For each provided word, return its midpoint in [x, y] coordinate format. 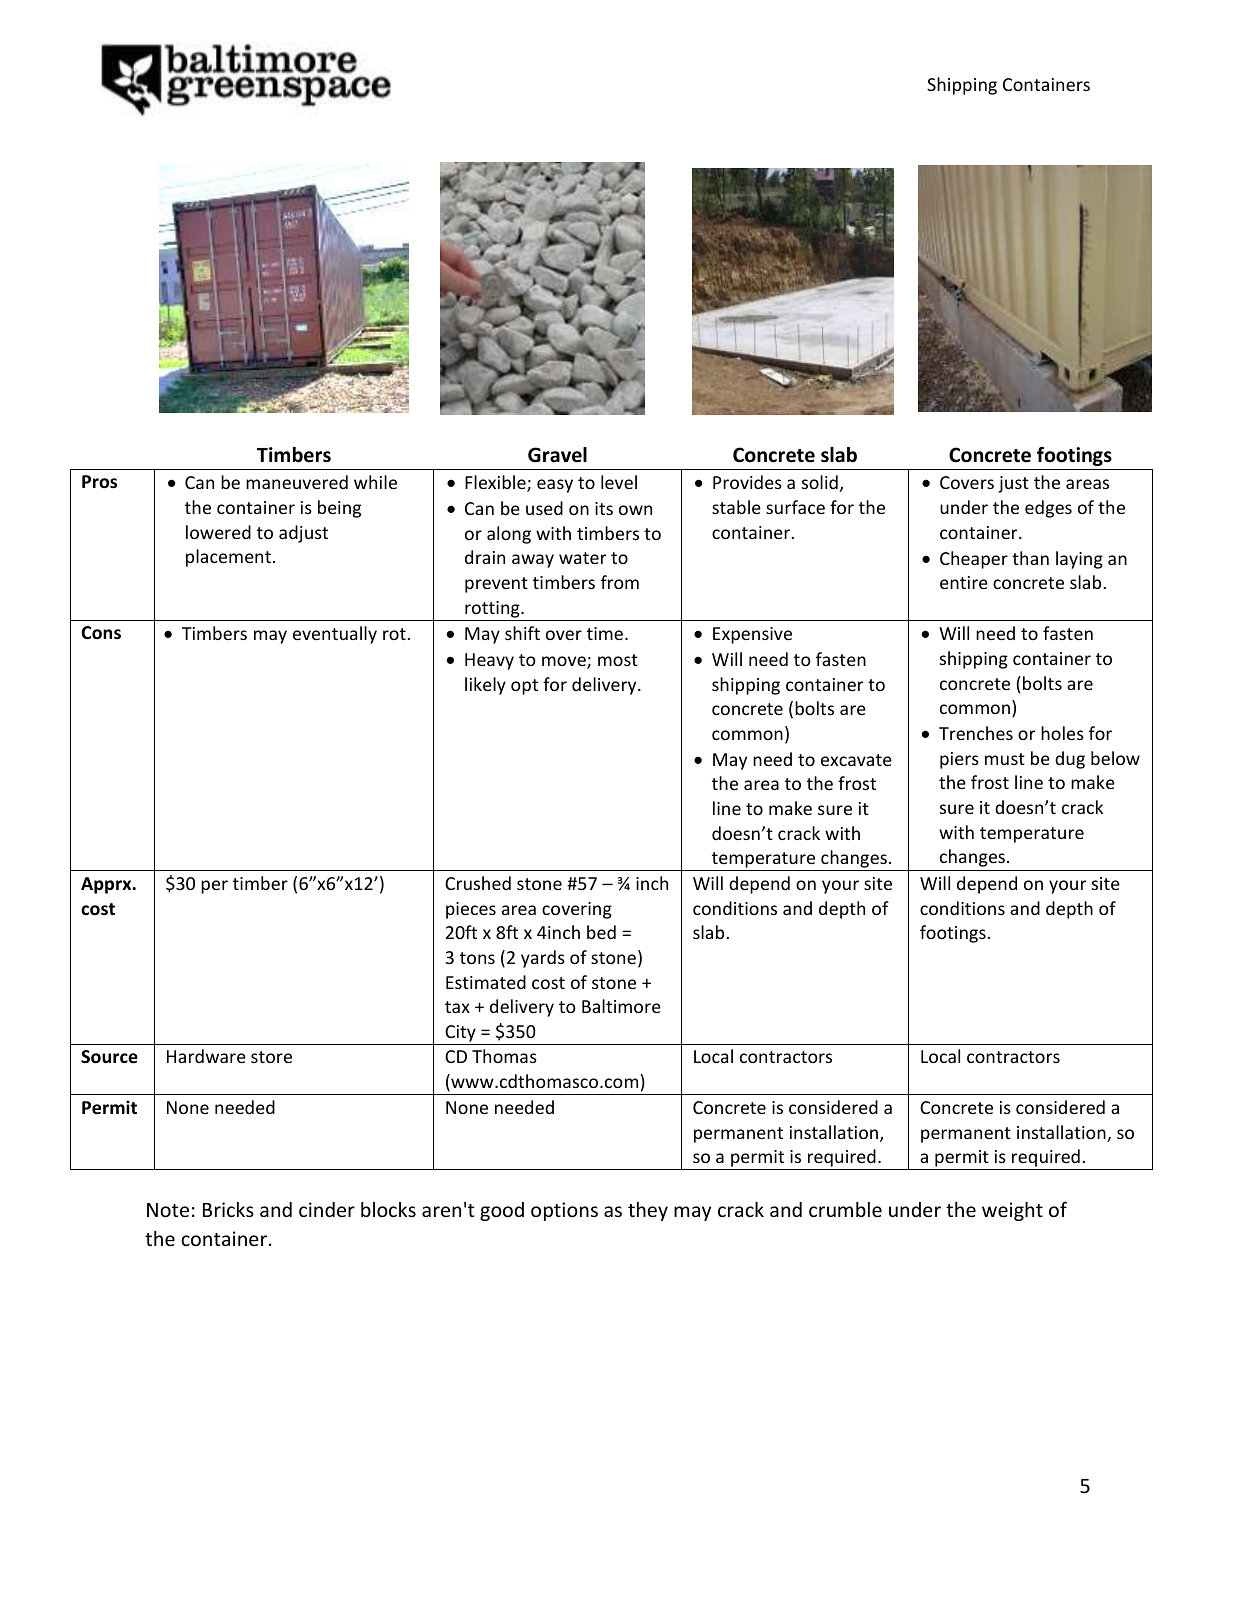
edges [1048, 509]
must [1005, 759]
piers [959, 760]
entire [964, 582]
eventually [335, 635]
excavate [856, 760]
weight [1012, 1211]
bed [601, 932]
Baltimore [621, 1006]
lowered [218, 532]
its [604, 508]
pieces [471, 910]
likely [485, 686]
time [605, 633]
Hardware [206, 1056]
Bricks [228, 1209]
